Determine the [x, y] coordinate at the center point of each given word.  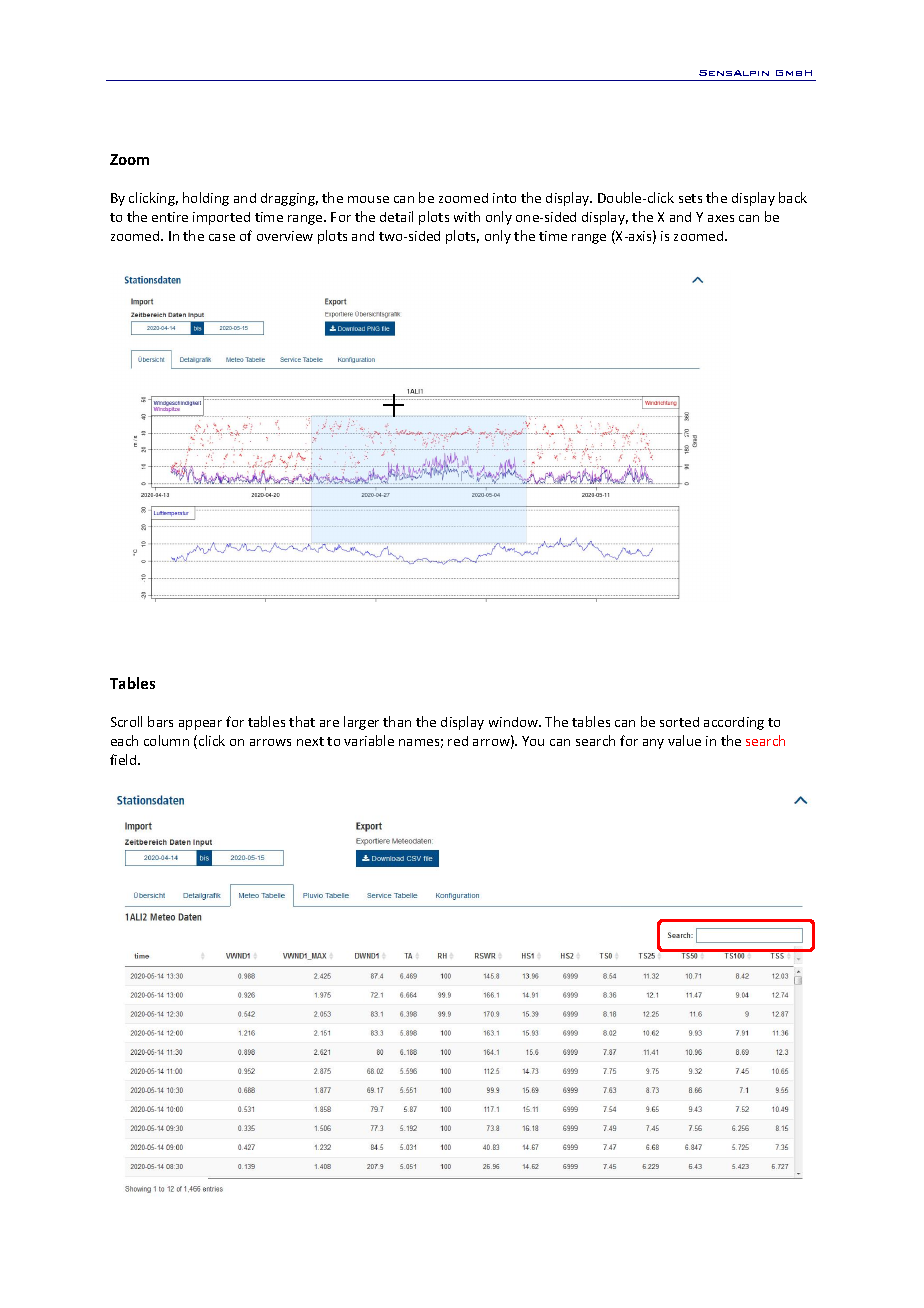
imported [221, 218]
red [458, 741]
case [222, 237]
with [467, 216]
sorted [679, 722]
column [166, 740]
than [397, 721]
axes [721, 218]
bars [160, 721]
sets [690, 198]
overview [285, 236]
